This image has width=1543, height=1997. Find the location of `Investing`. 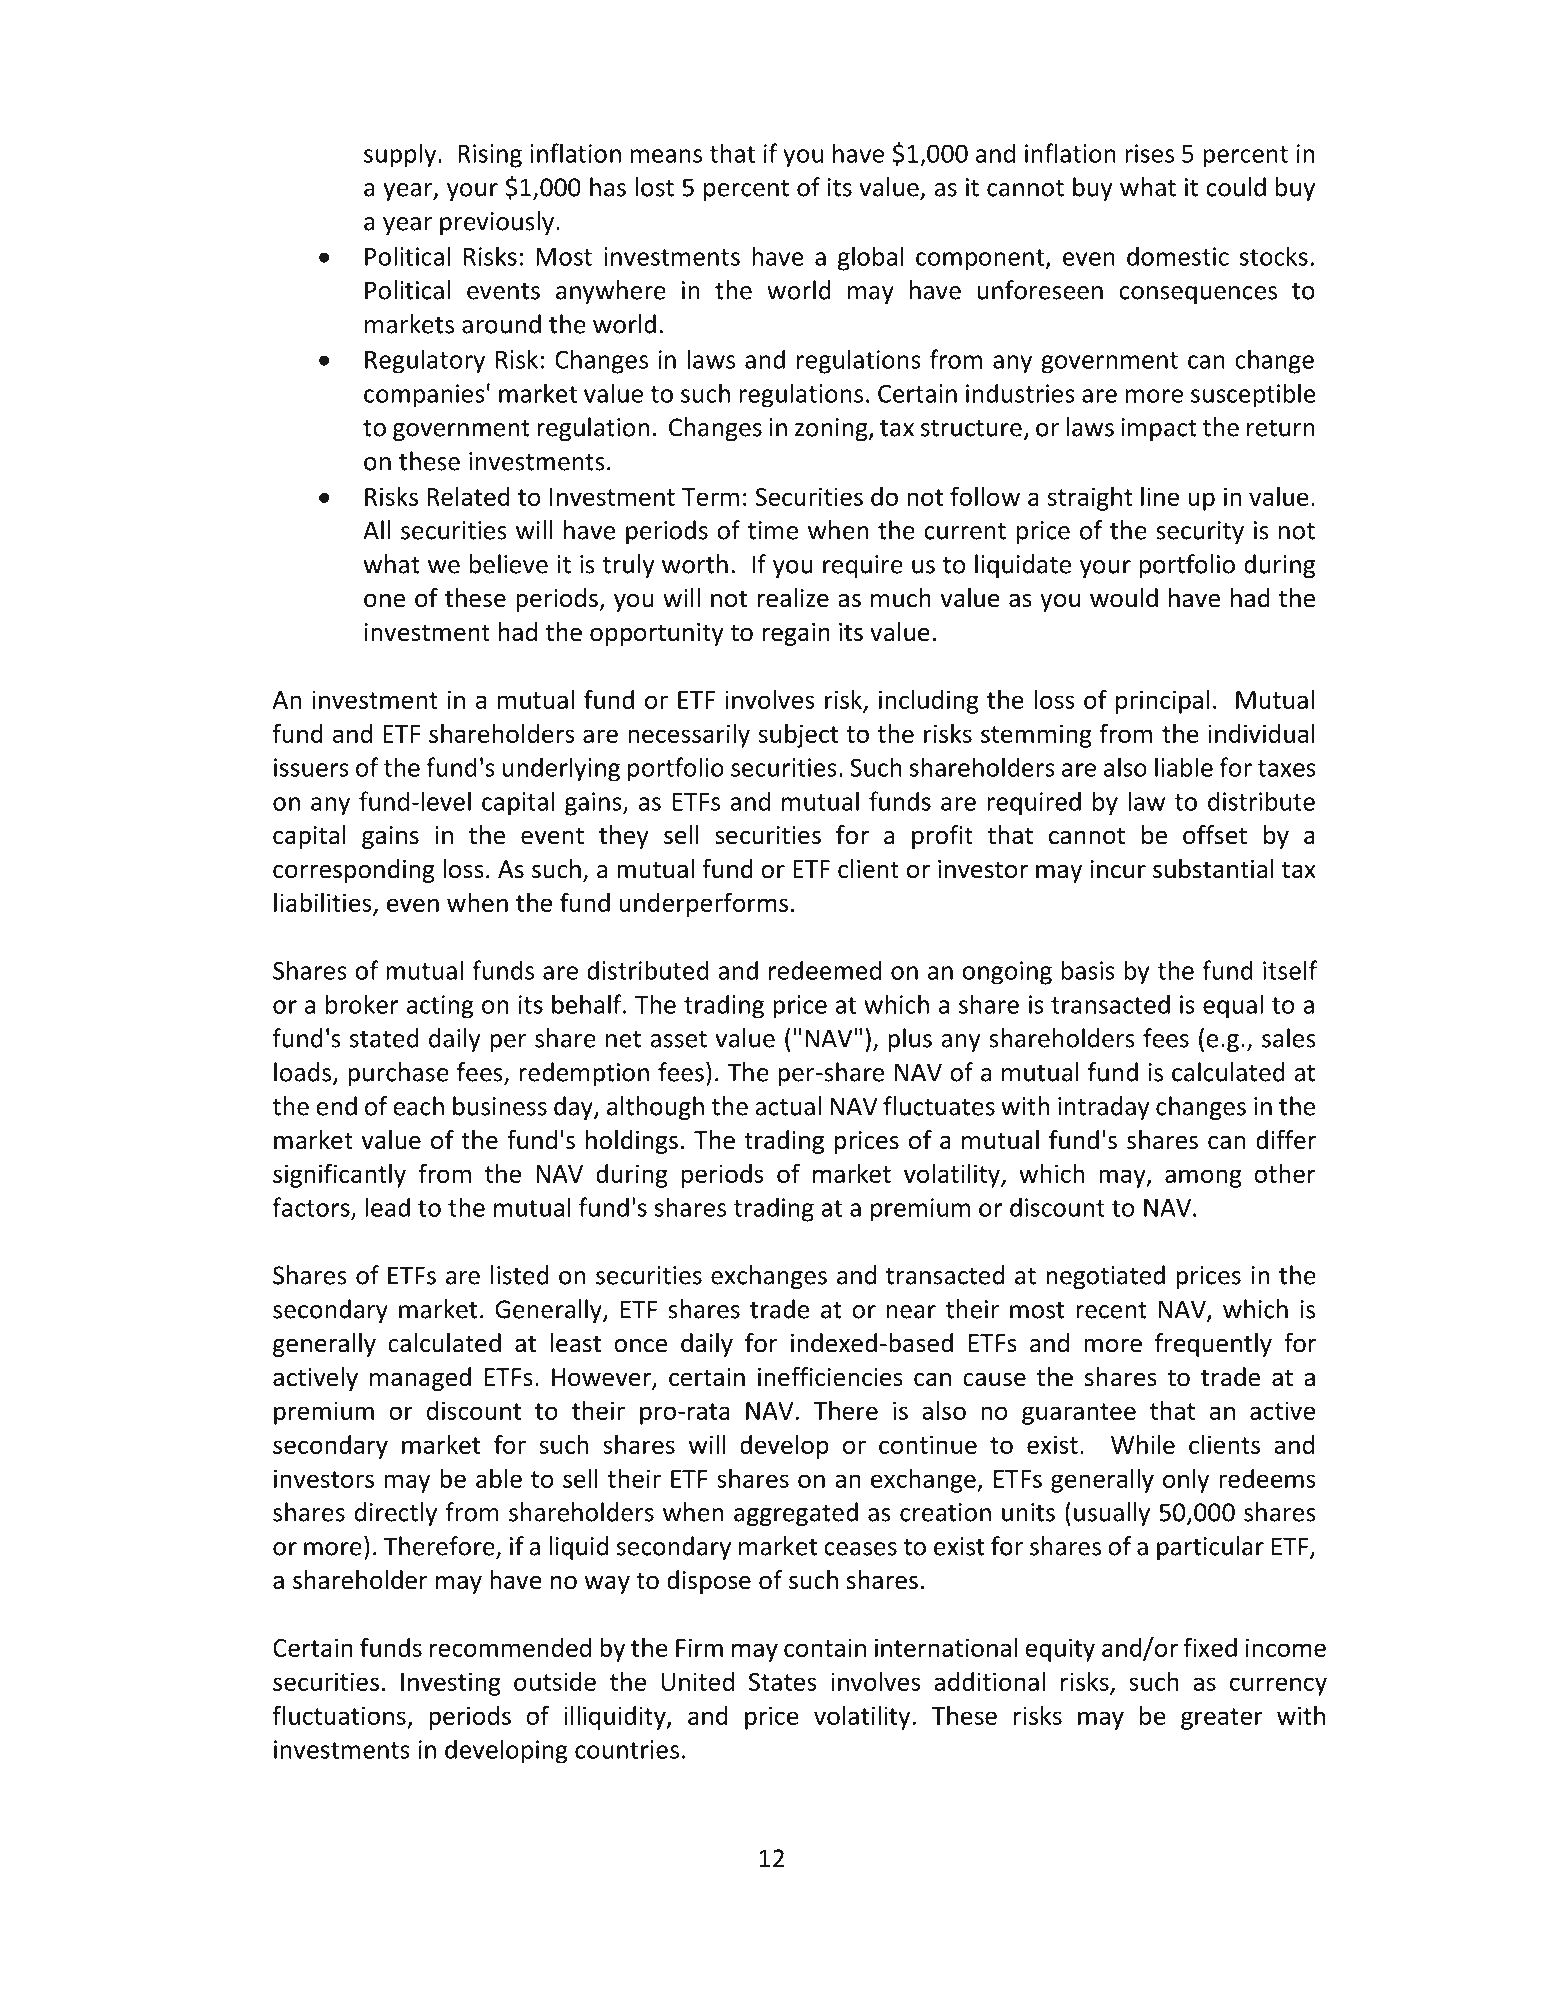

Investing is located at coordinates (451, 1684).
